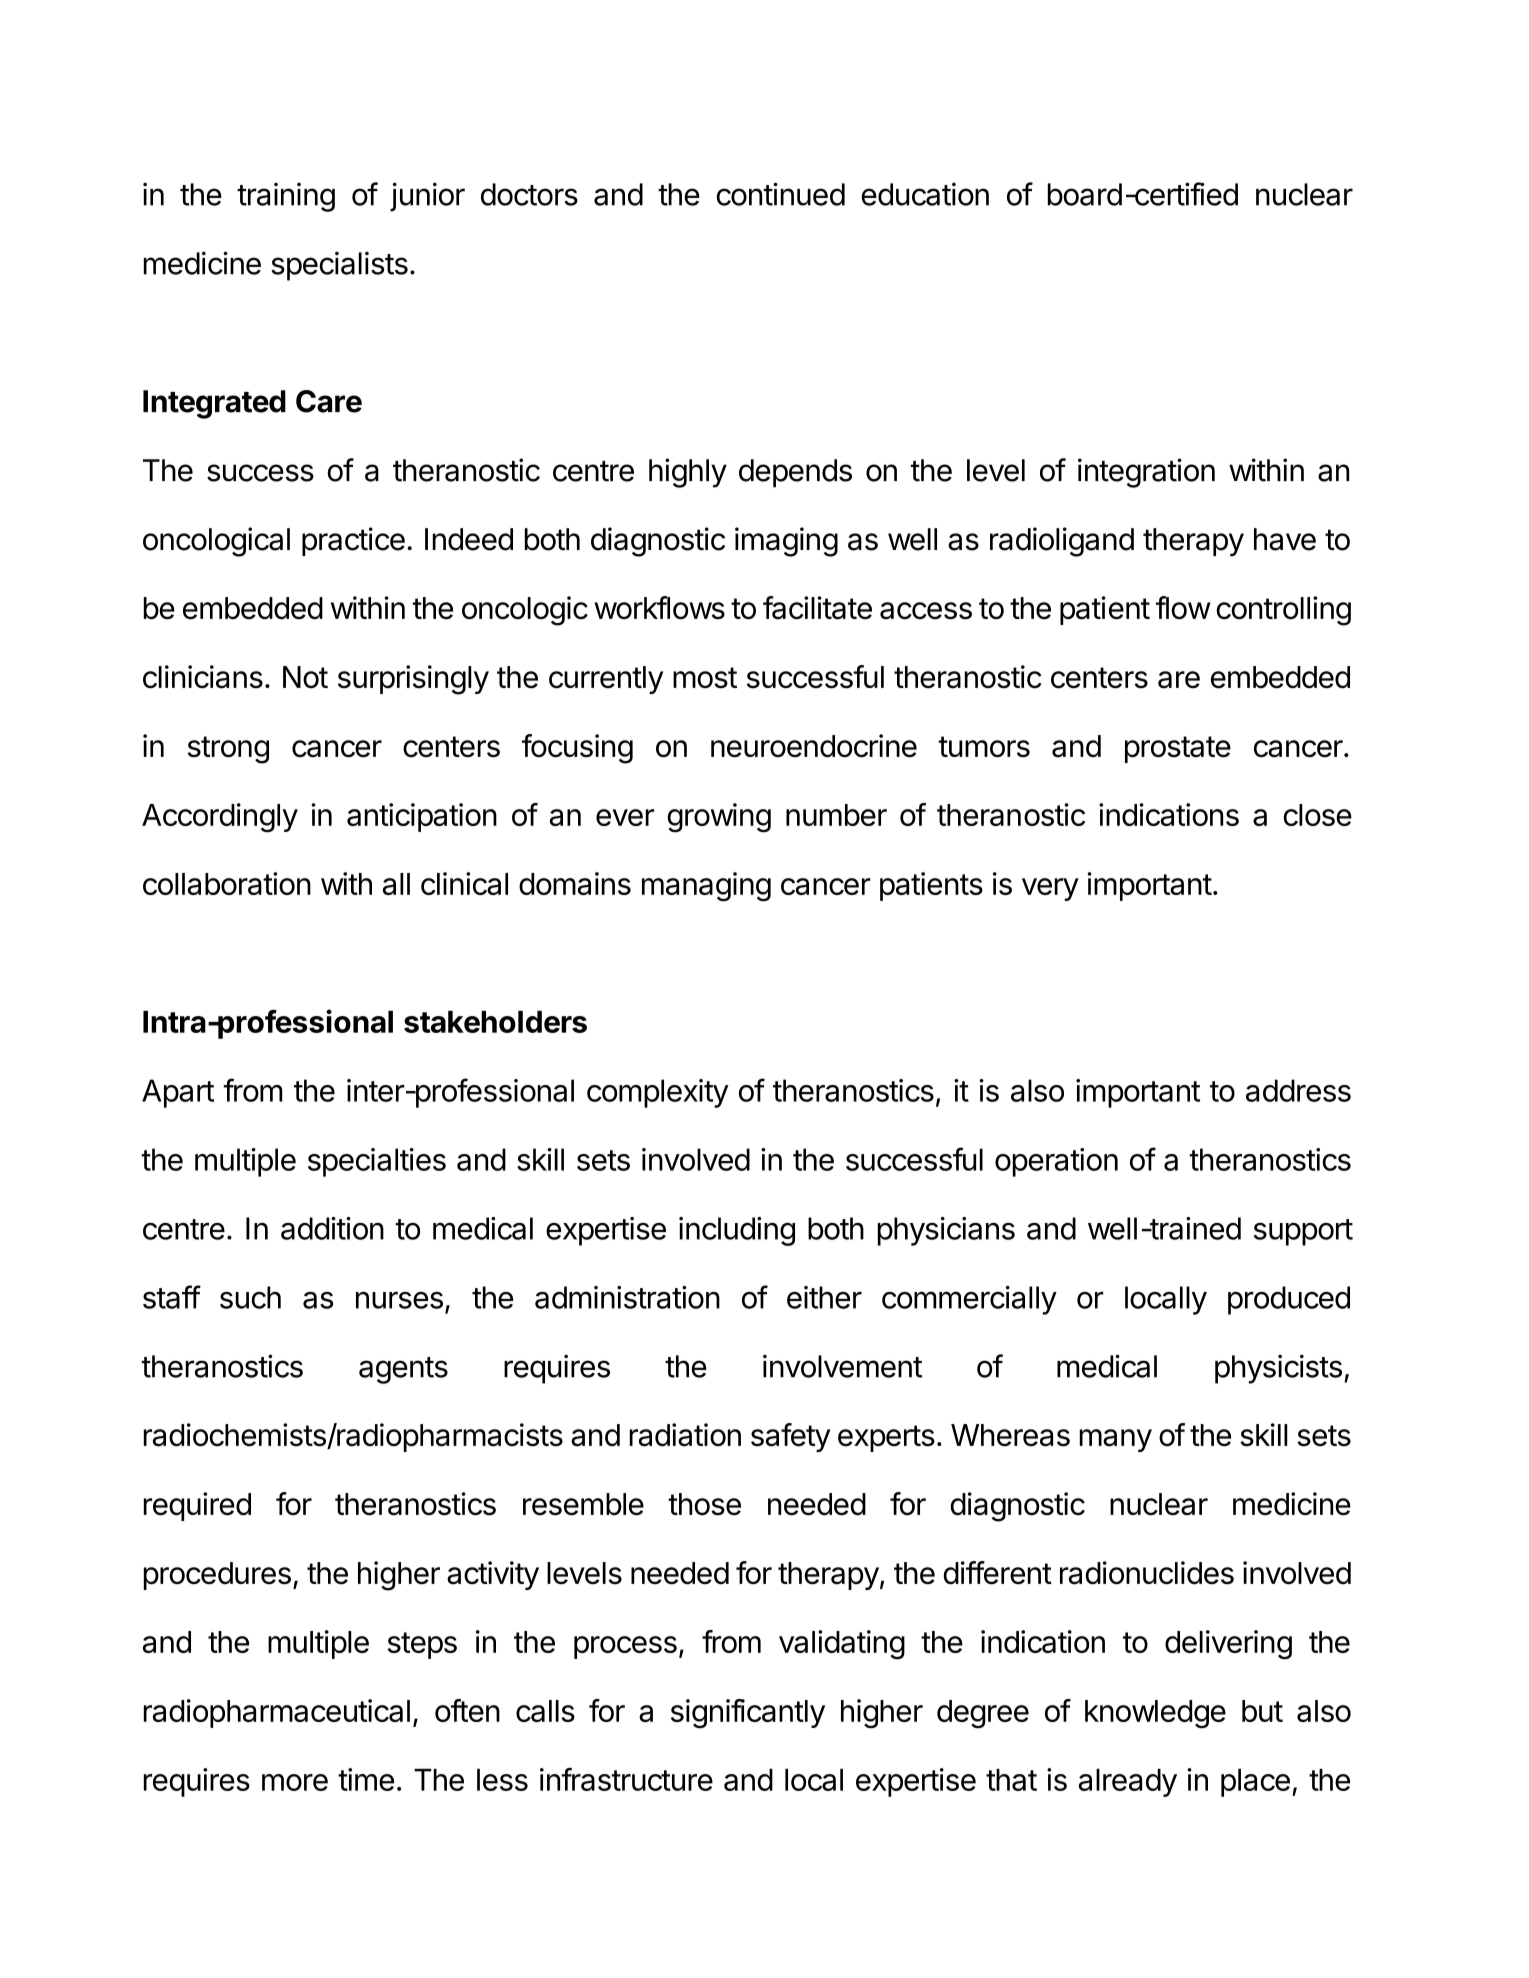 Image resolution: width=1529 pixels, height=1978 pixels. What do you see at coordinates (227, 883) in the page?
I see `collaboration` at bounding box center [227, 883].
